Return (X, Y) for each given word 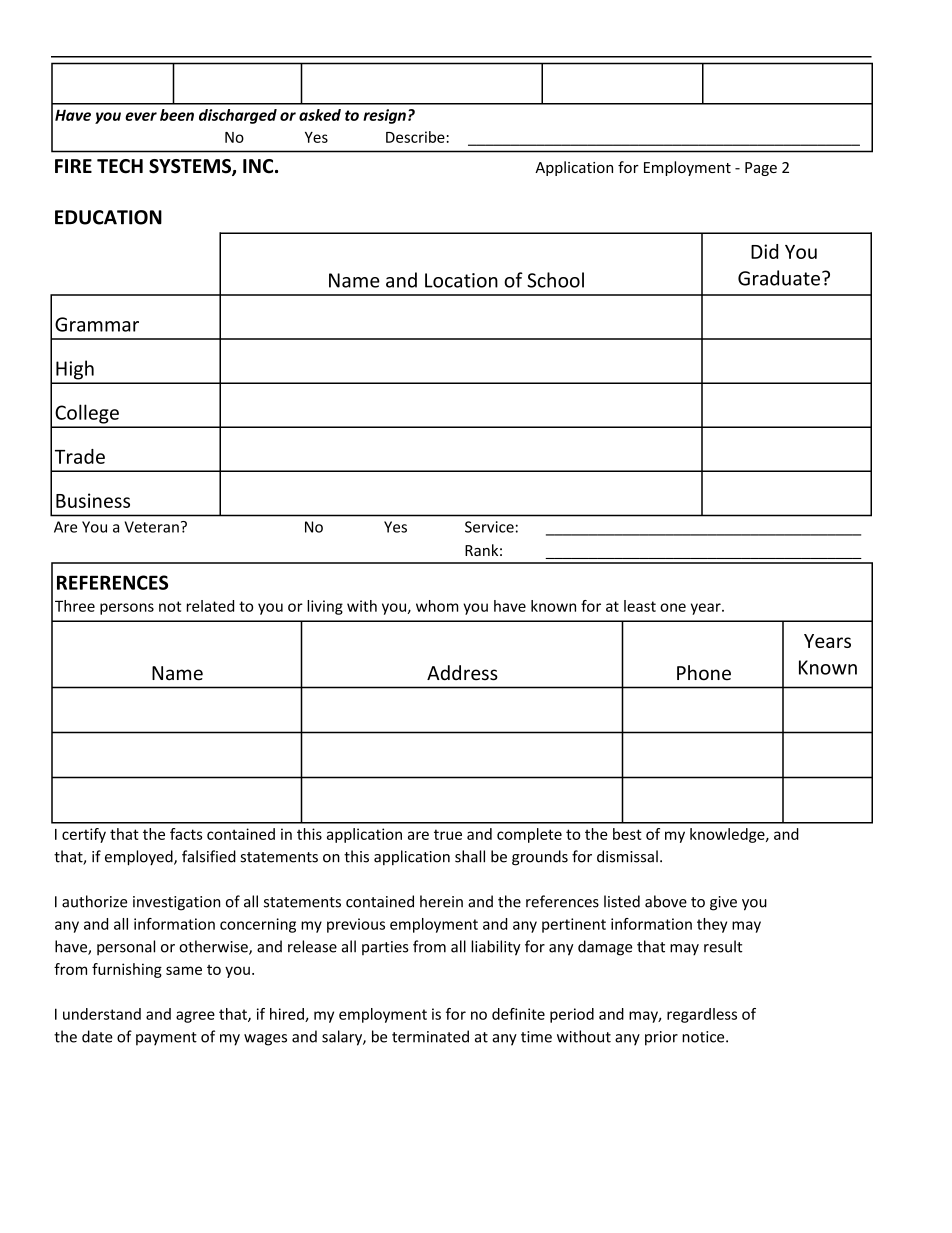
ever (141, 116)
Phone (704, 673)
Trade (80, 456)
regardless (702, 1015)
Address (462, 673)
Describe (415, 137)
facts (186, 834)
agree (195, 1017)
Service (489, 527)
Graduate (779, 278)
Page (761, 169)
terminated (430, 1036)
